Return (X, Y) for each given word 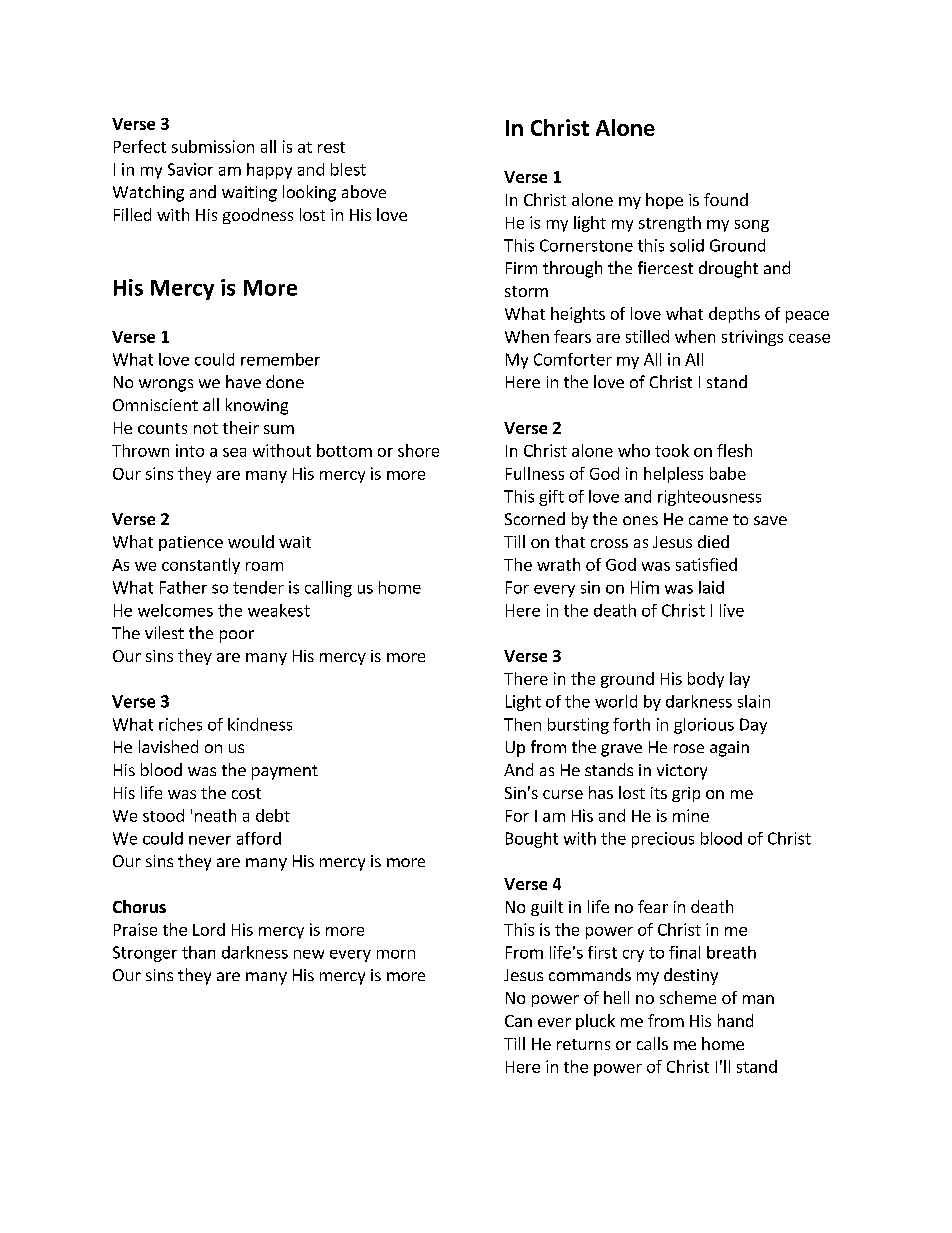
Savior (190, 169)
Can (518, 1021)
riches (180, 724)
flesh (734, 450)
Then (522, 724)
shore (418, 450)
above (364, 191)
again (729, 749)
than (198, 952)
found (726, 199)
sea (234, 452)
